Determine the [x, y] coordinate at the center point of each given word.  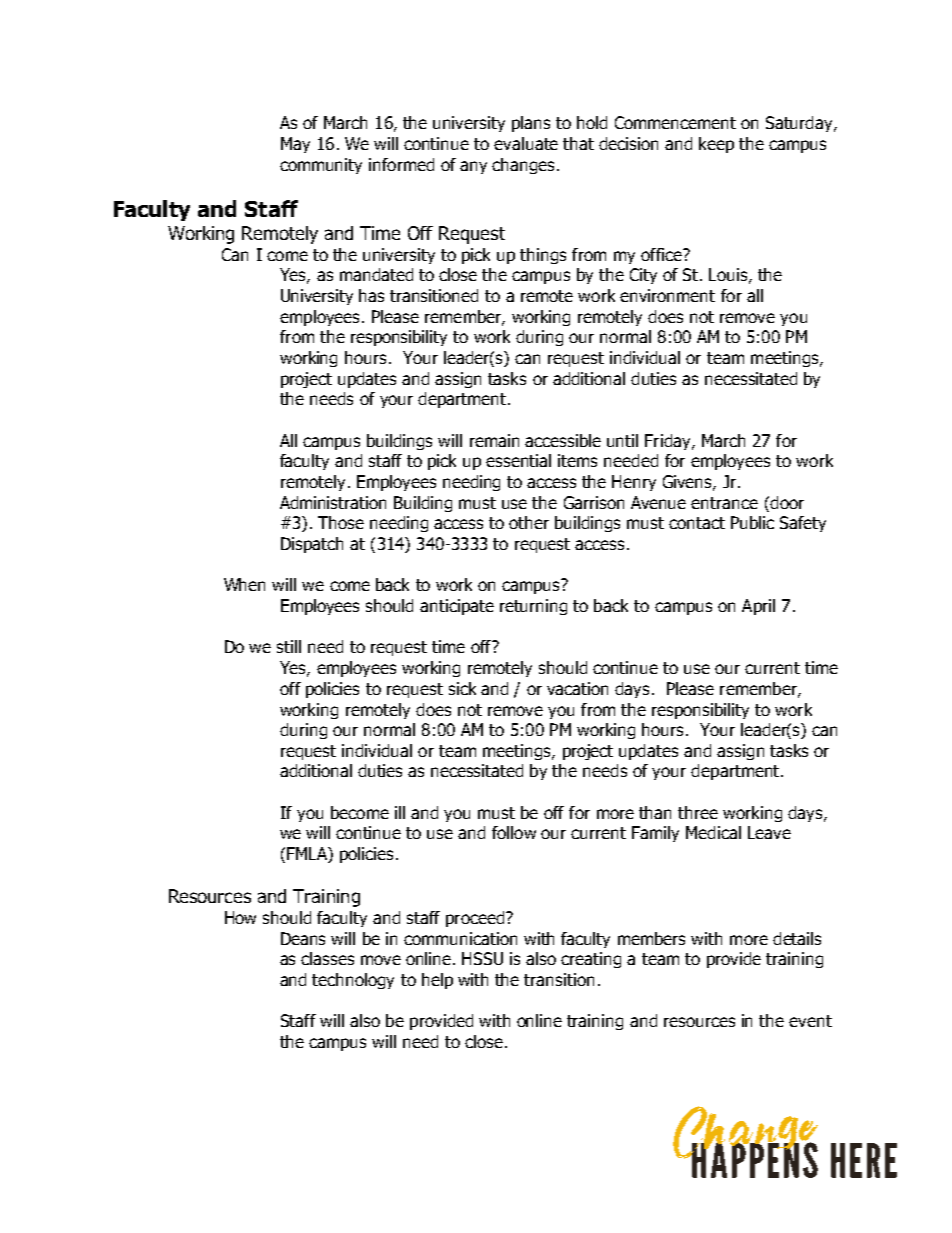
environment [667, 295]
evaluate [526, 143]
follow [514, 832]
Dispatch [312, 545]
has [371, 295]
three [698, 812]
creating [591, 960]
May [295, 145]
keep [716, 145]
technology [353, 981]
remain [494, 440]
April [758, 607]
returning [533, 607]
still [289, 646]
